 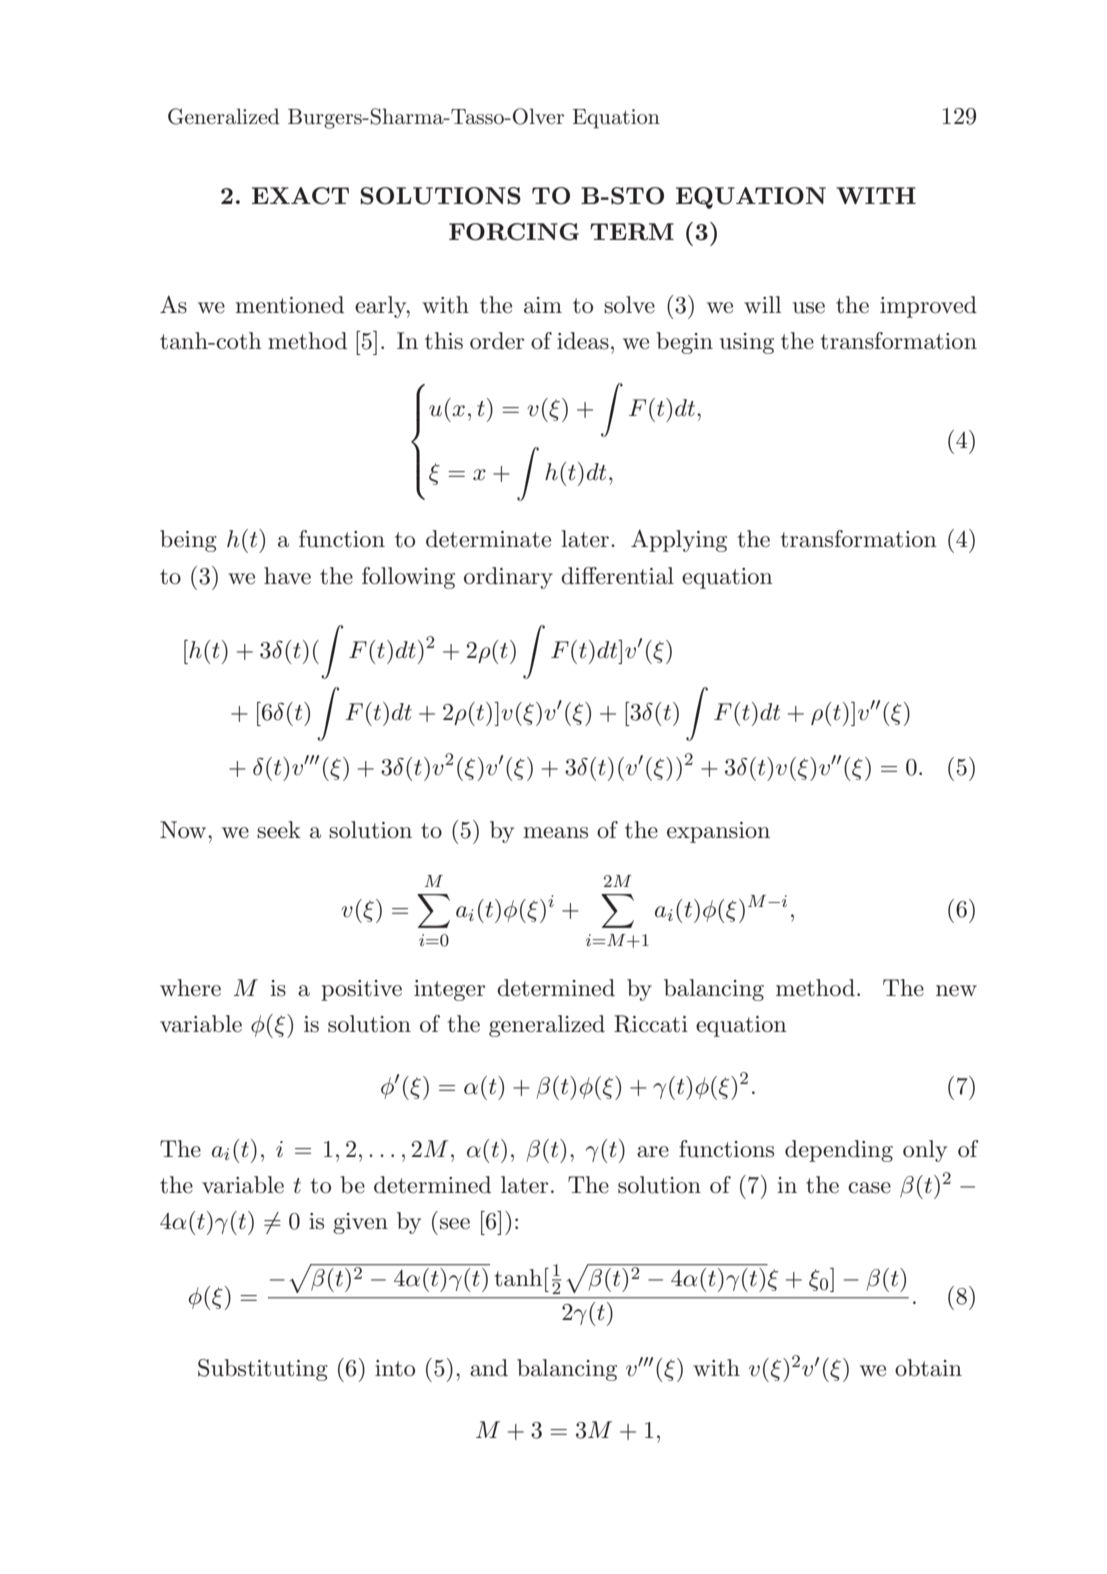 I want to click on means, so click(x=555, y=833).
